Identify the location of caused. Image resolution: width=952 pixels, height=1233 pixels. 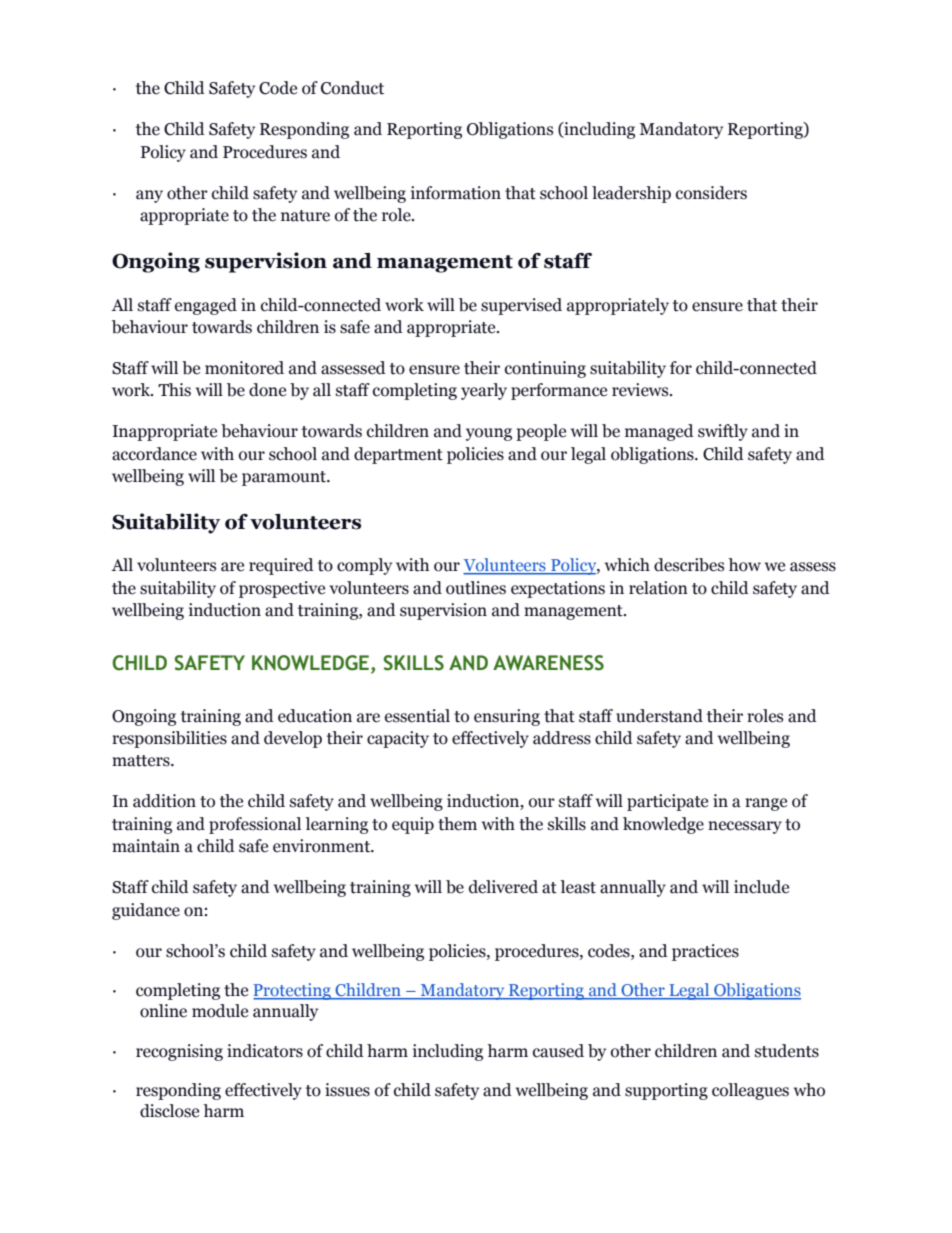
(558, 1051).
